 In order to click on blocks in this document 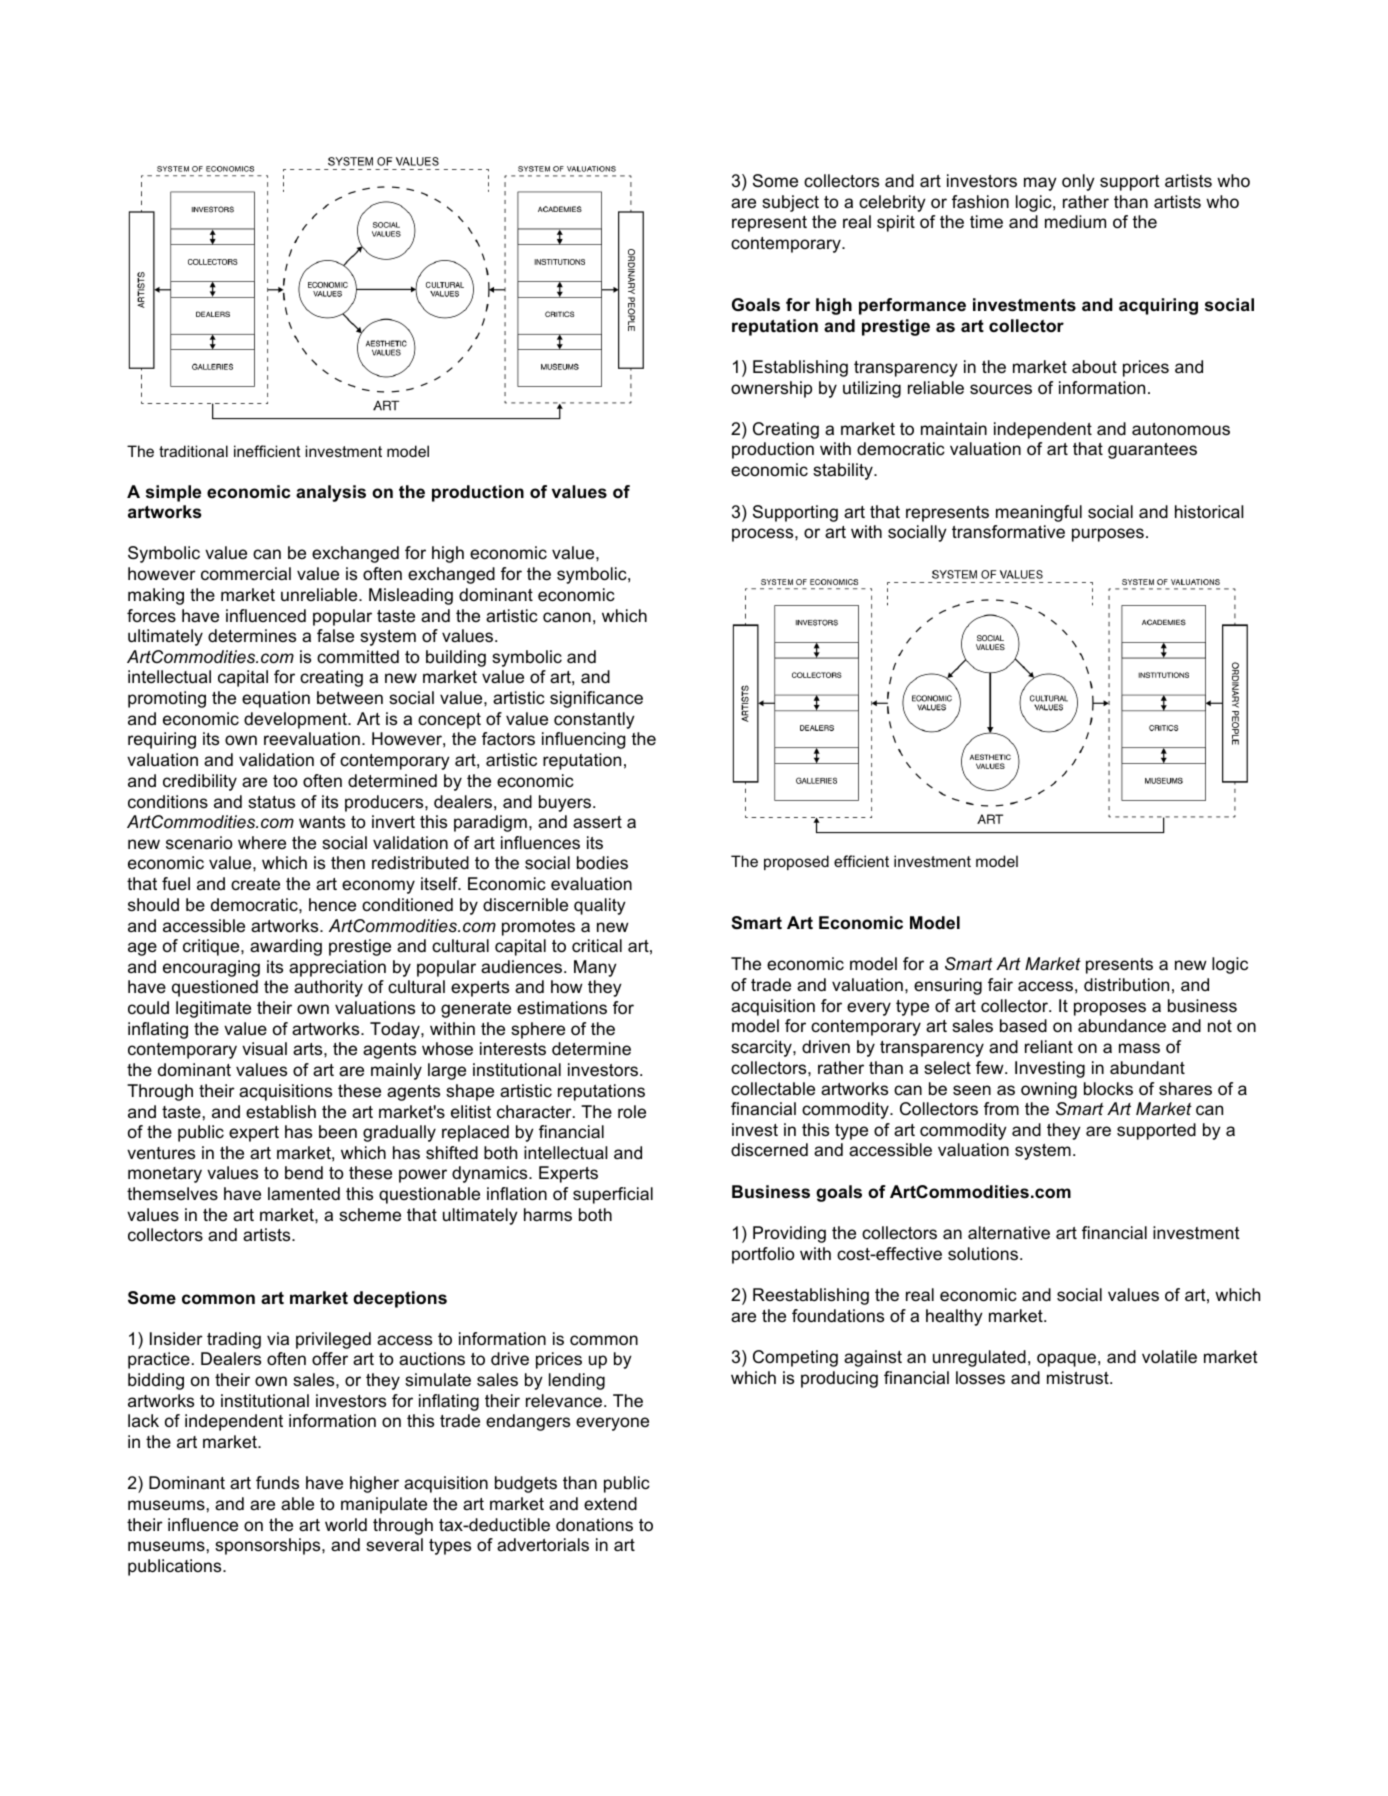, I will do `click(1108, 1089)`.
